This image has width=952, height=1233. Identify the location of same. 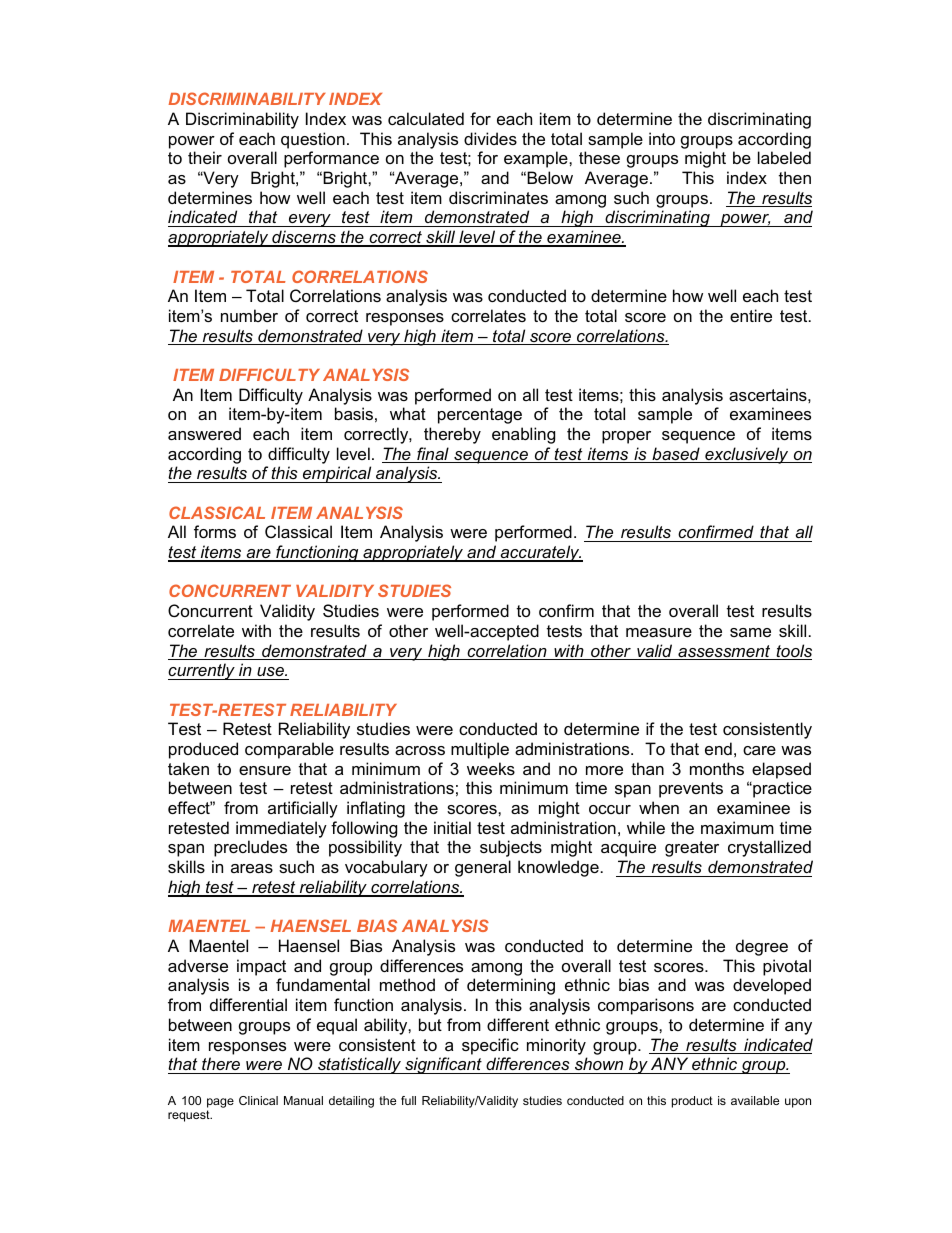
(750, 632).
